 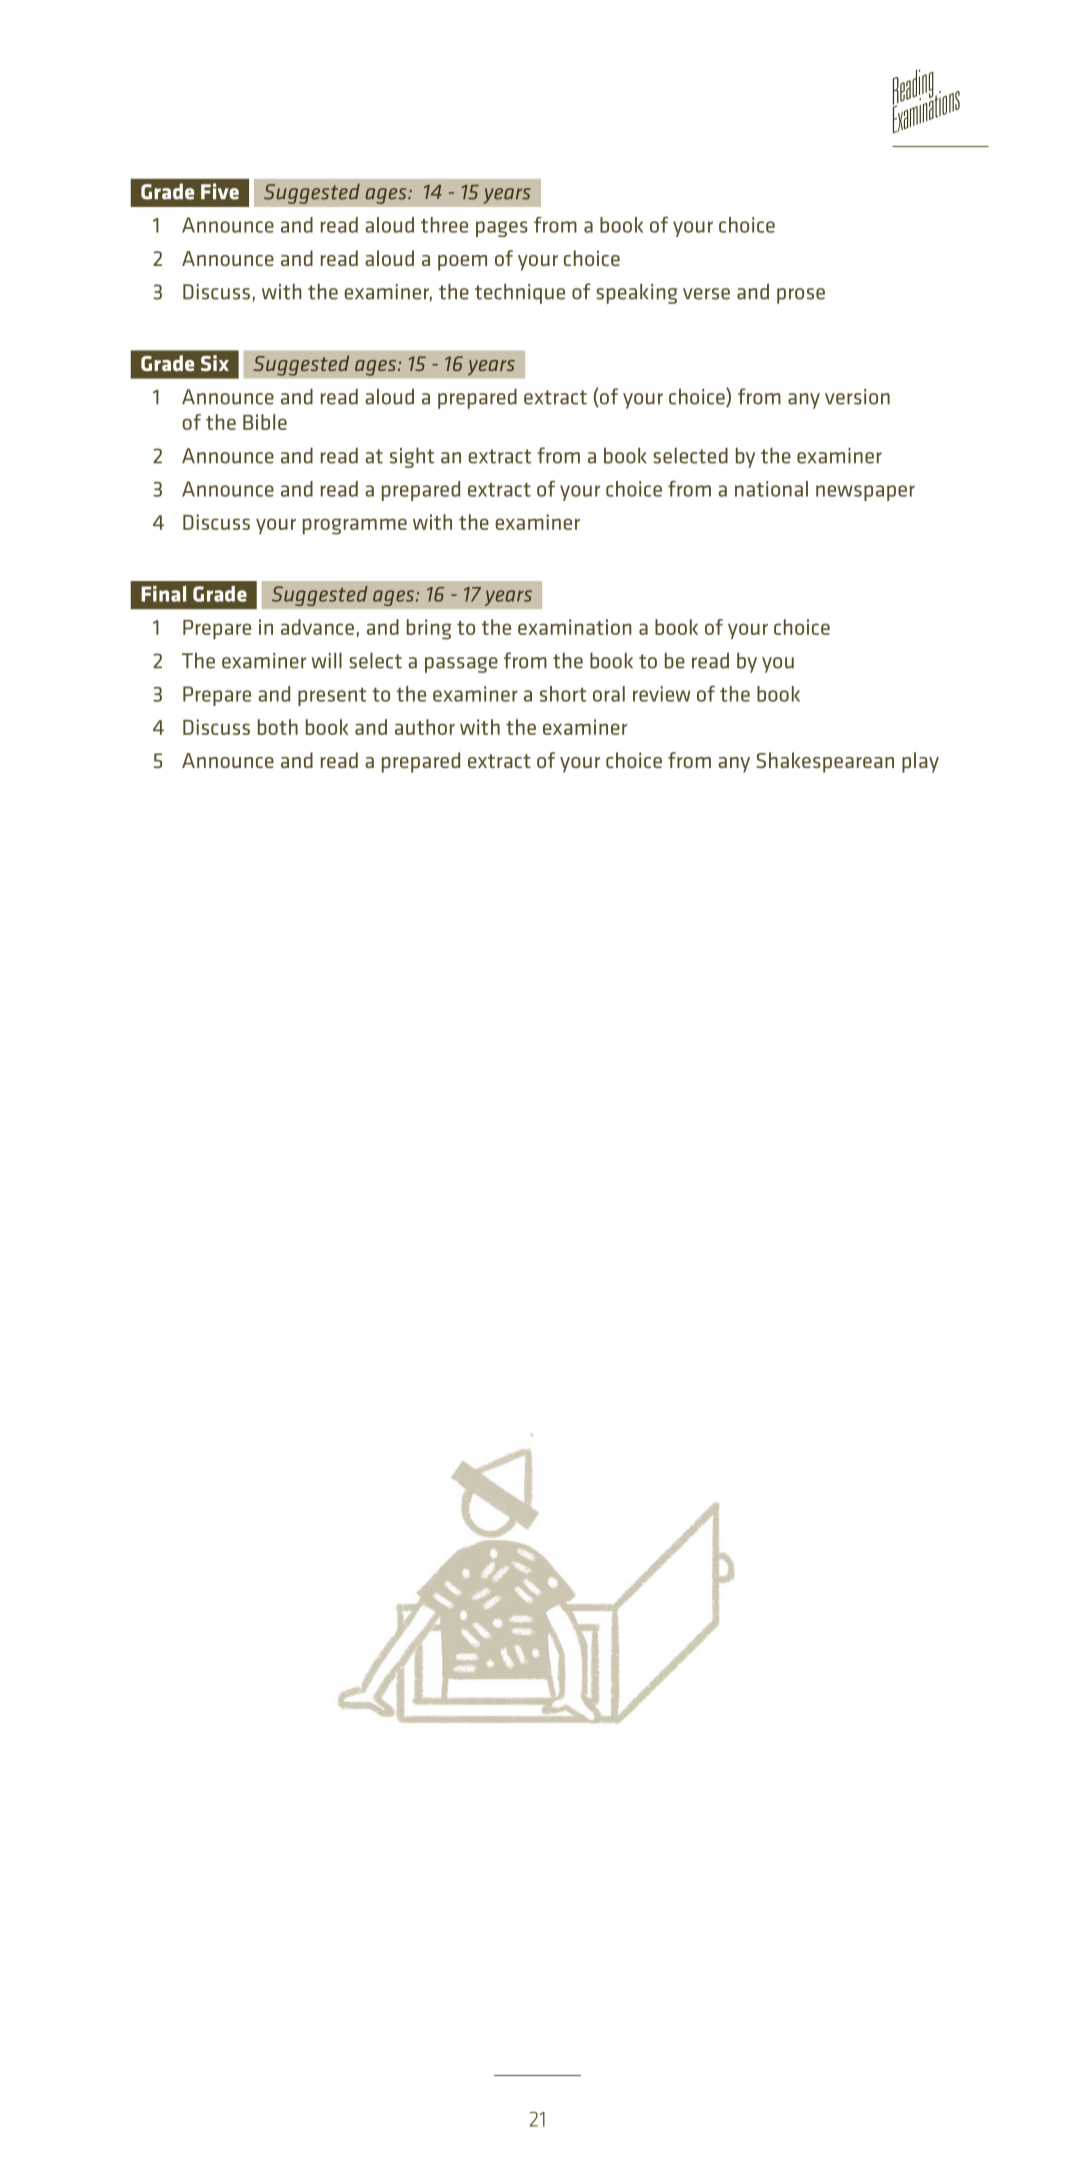 What do you see at coordinates (412, 457) in the image?
I see `sight` at bounding box center [412, 457].
